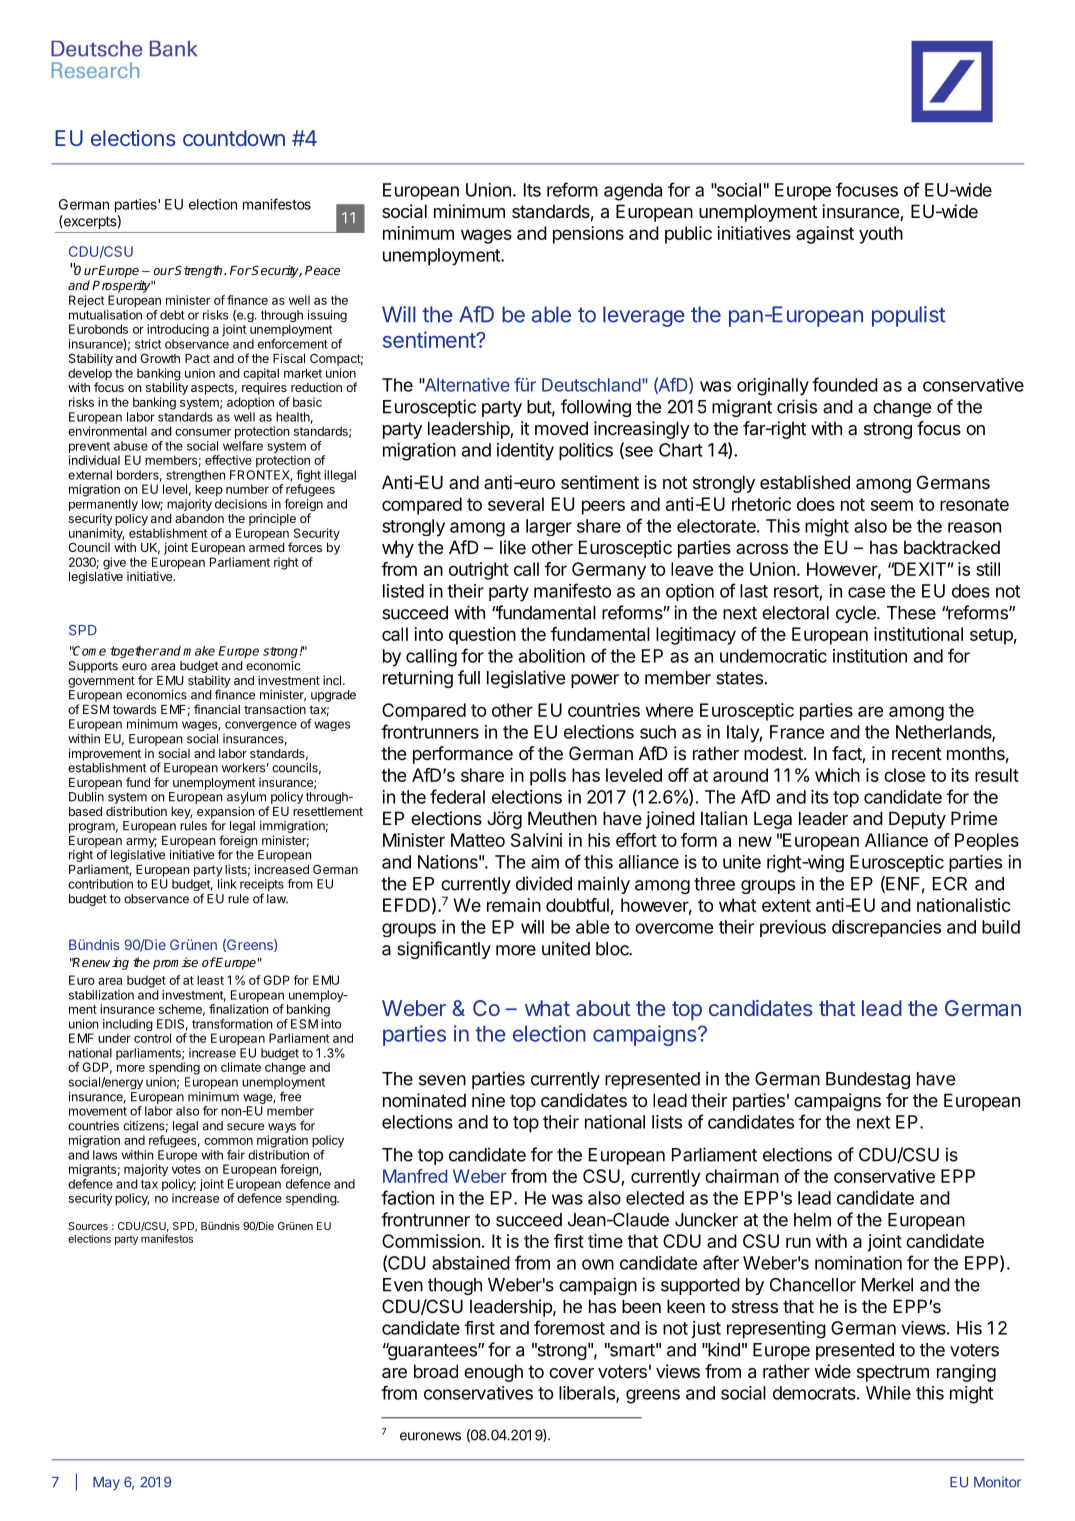  What do you see at coordinates (106, 1483) in the screenshot?
I see `May` at bounding box center [106, 1483].
